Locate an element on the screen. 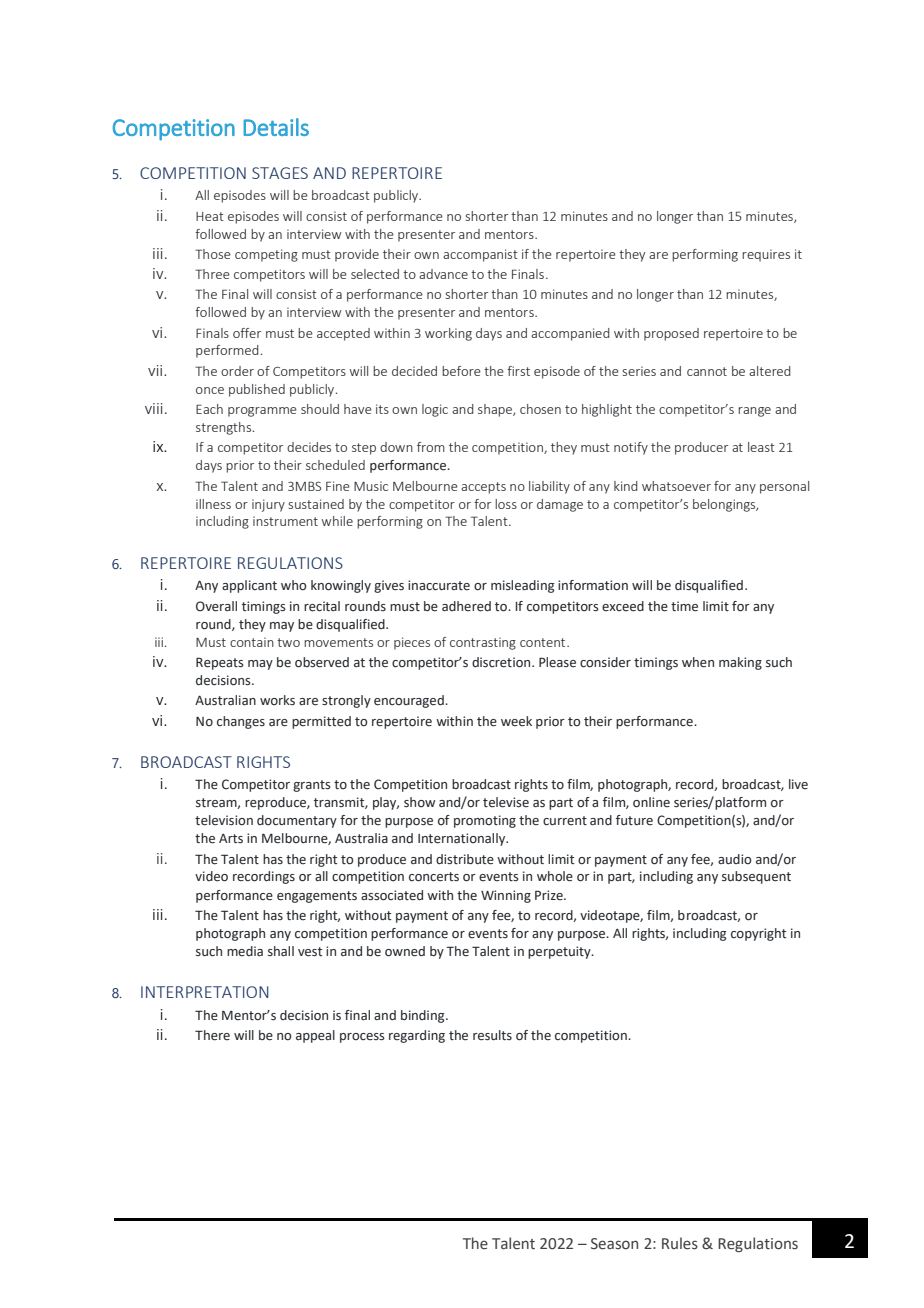 The width and height of the screenshot is (924, 1308). discretion is located at coordinates (502, 662).
